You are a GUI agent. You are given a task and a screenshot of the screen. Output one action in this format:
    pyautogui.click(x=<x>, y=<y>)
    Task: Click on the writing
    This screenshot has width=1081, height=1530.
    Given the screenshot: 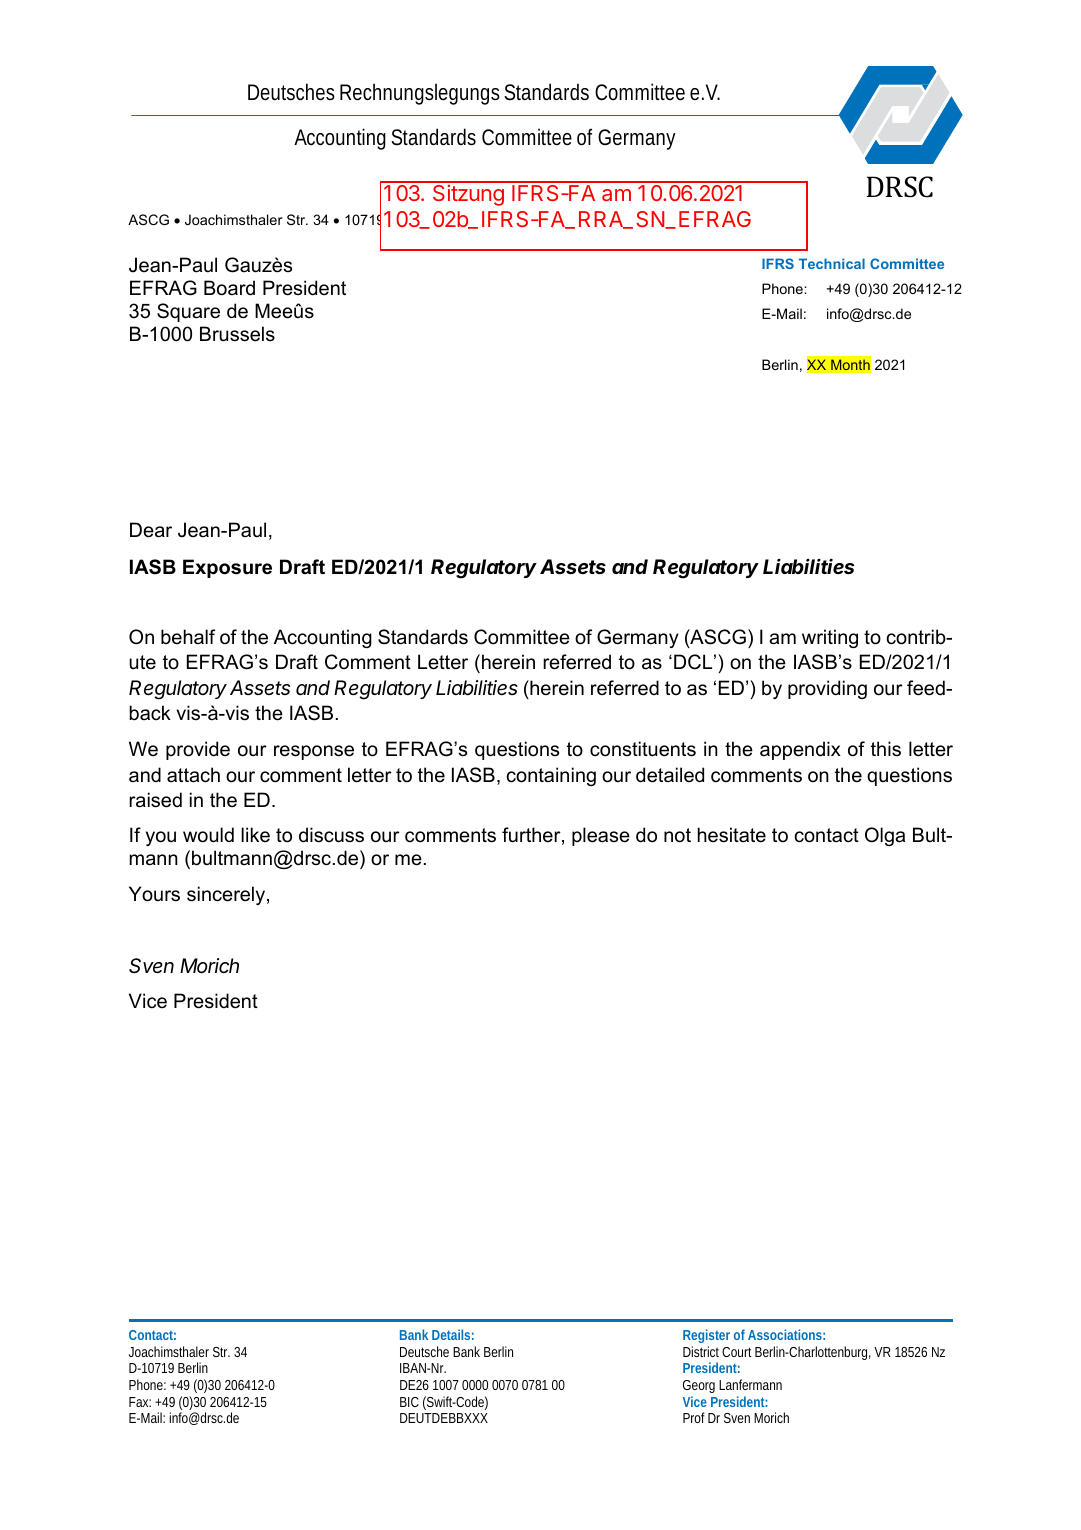 What is the action you would take?
    pyautogui.click(x=830, y=638)
